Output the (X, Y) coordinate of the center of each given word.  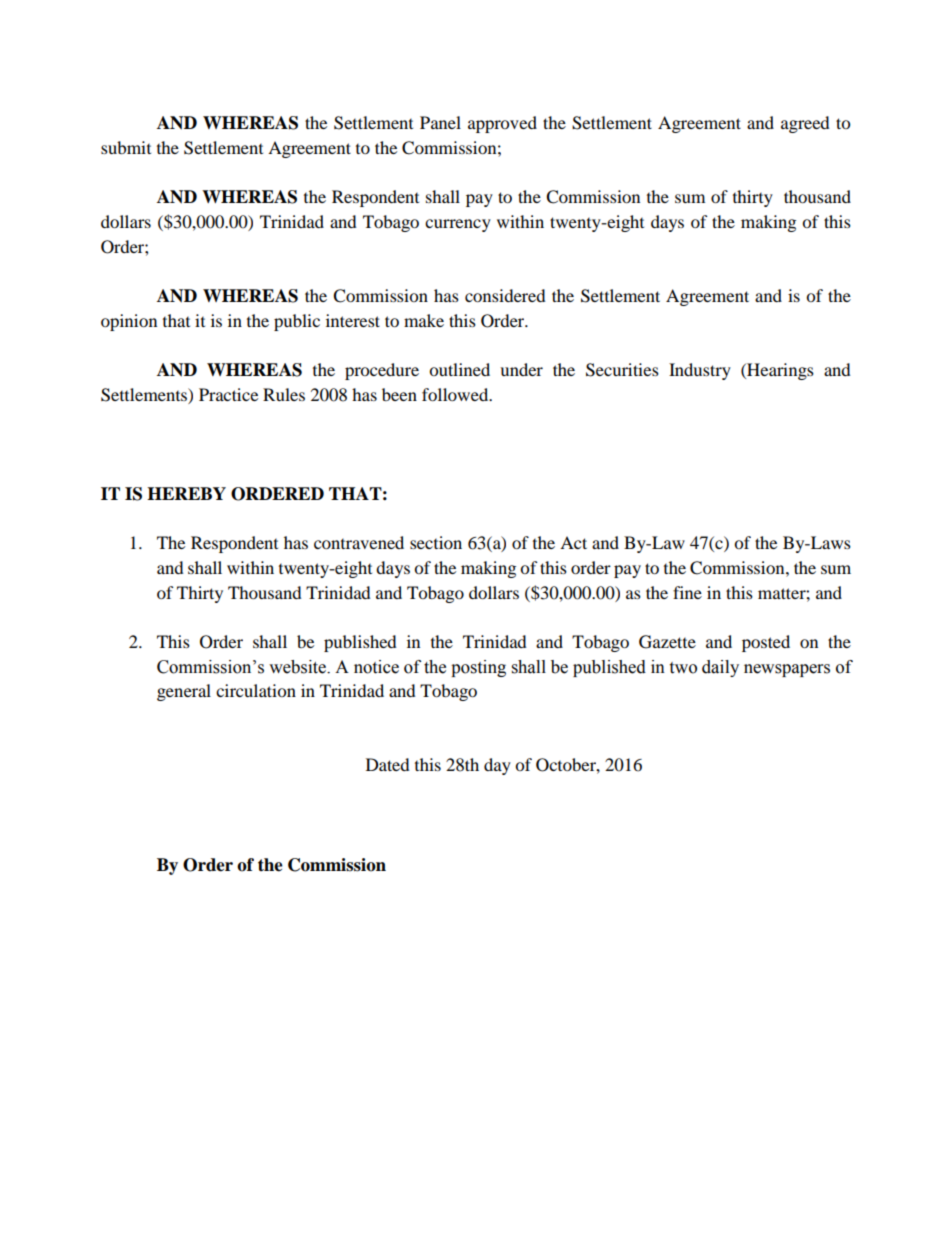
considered (505, 295)
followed (456, 394)
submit (126, 147)
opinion (129, 322)
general (184, 692)
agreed (805, 124)
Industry (700, 371)
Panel (440, 122)
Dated (388, 764)
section (436, 542)
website (298, 667)
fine (687, 592)
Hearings (779, 371)
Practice (228, 394)
